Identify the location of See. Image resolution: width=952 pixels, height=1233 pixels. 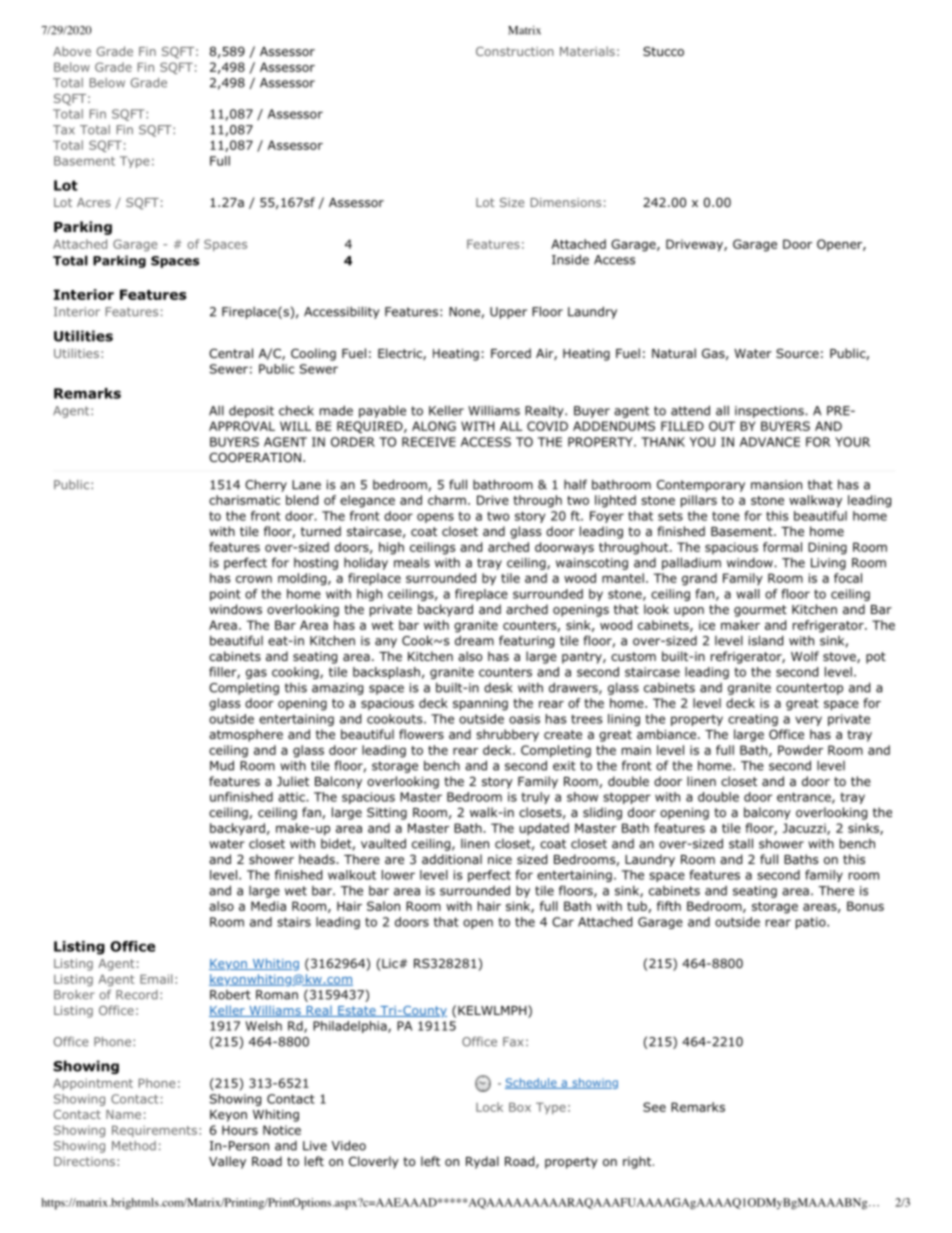
(654, 1107).
